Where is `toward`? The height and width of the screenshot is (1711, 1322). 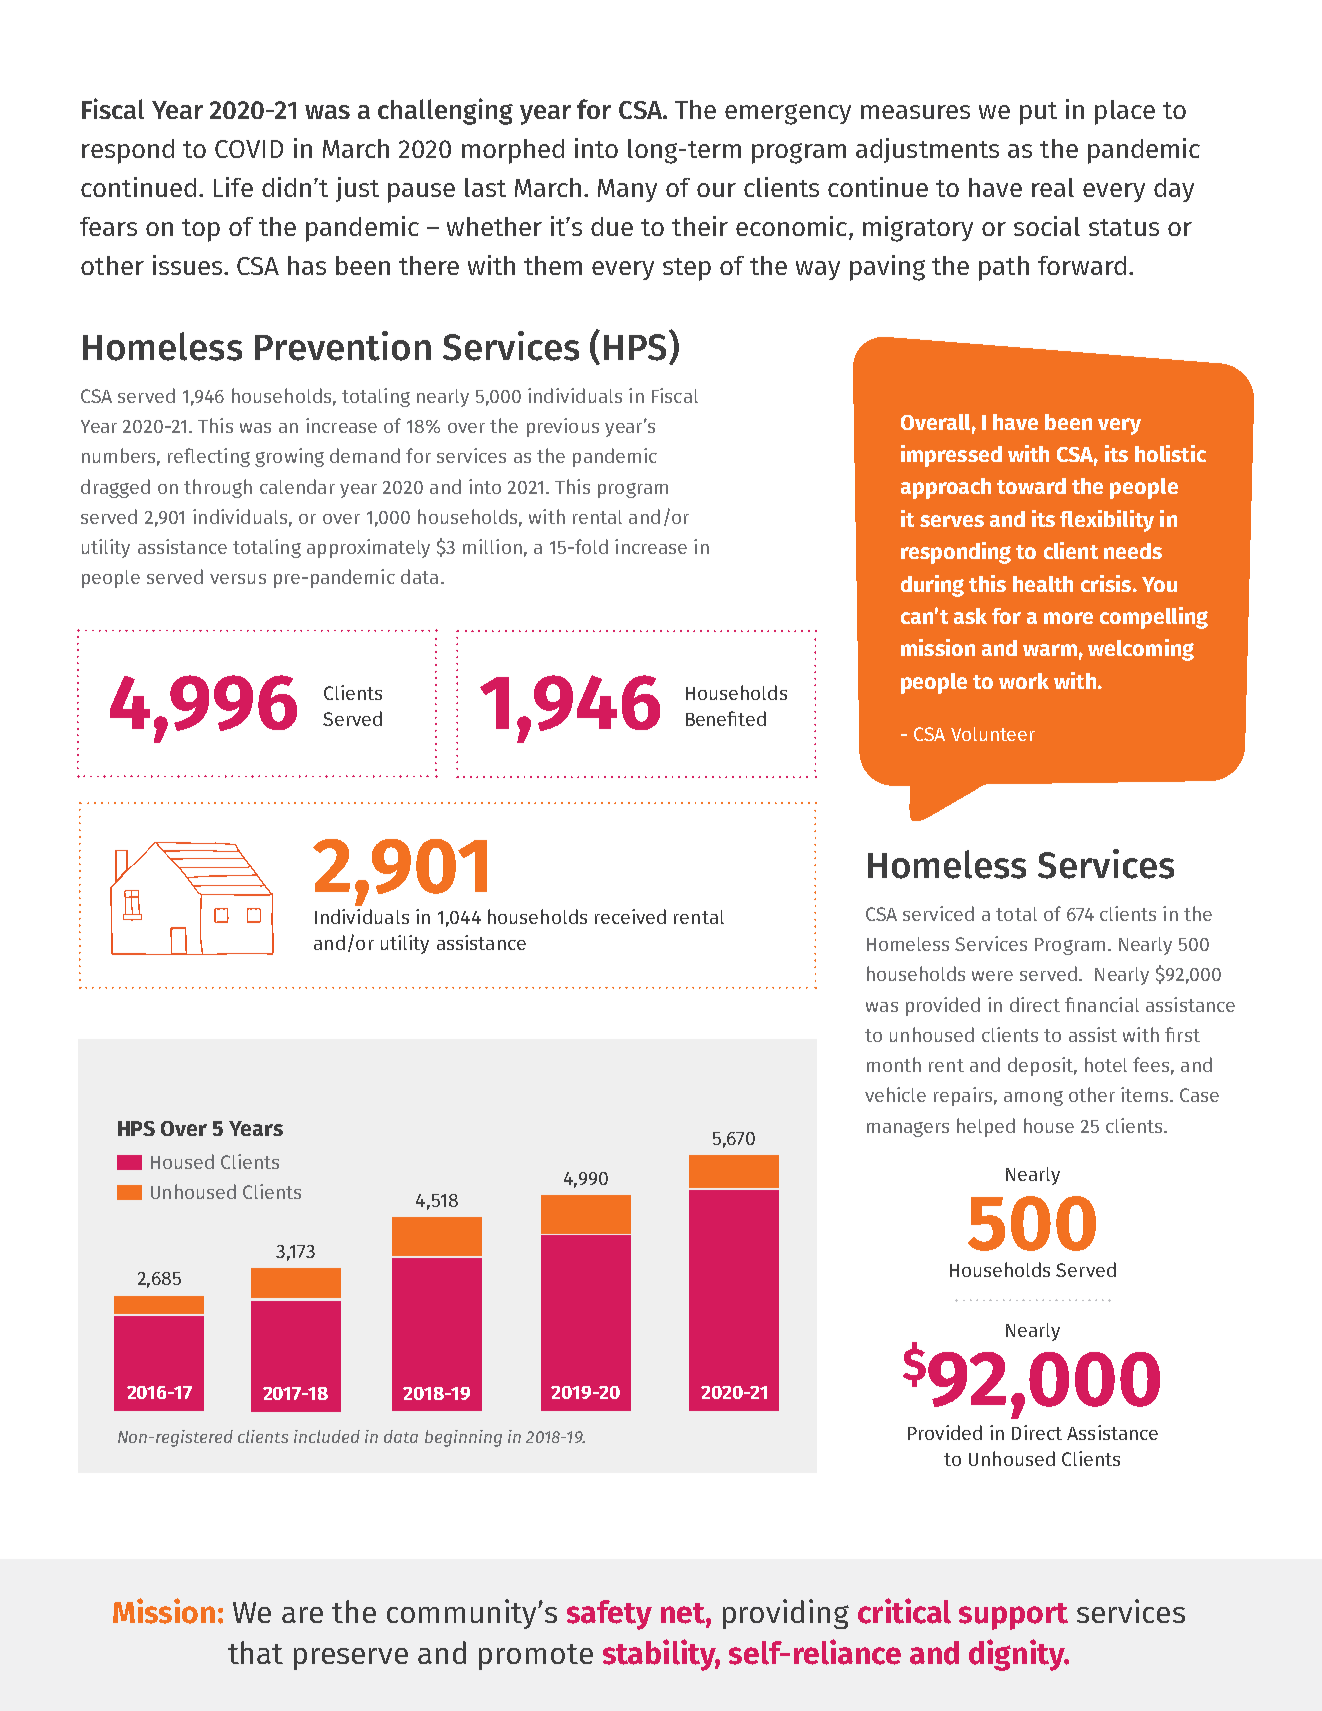
toward is located at coordinates (1031, 486).
